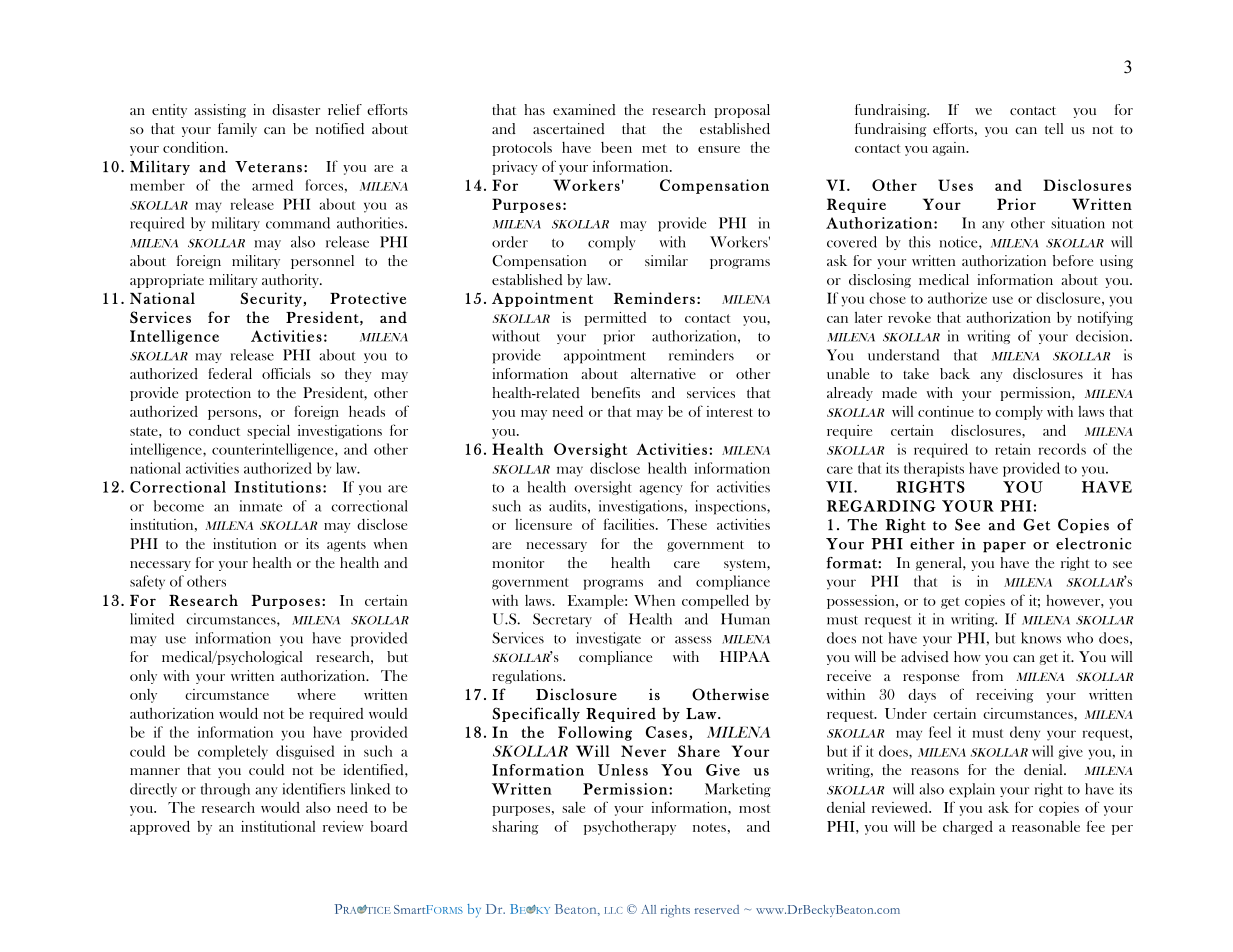 This image has height=952, width=1233. Describe the element at coordinates (616, 147) in the image. I see `been` at that location.
